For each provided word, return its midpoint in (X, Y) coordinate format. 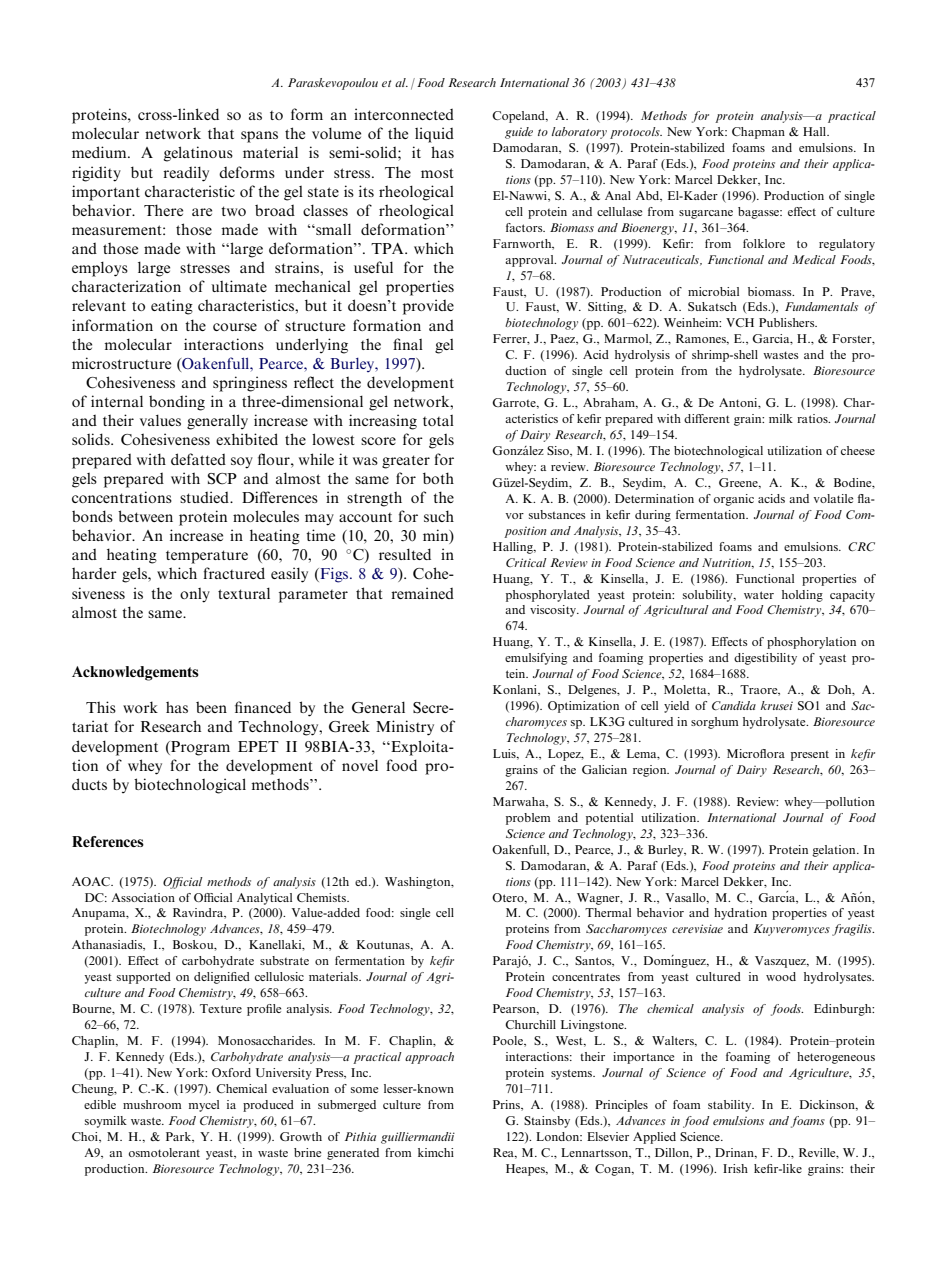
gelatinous (198, 154)
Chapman (758, 133)
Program (199, 748)
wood (781, 976)
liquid (434, 135)
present (810, 756)
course (235, 327)
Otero (509, 898)
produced (268, 1106)
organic (734, 500)
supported (144, 978)
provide (428, 307)
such (439, 516)
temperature (207, 557)
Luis (505, 754)
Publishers (788, 322)
